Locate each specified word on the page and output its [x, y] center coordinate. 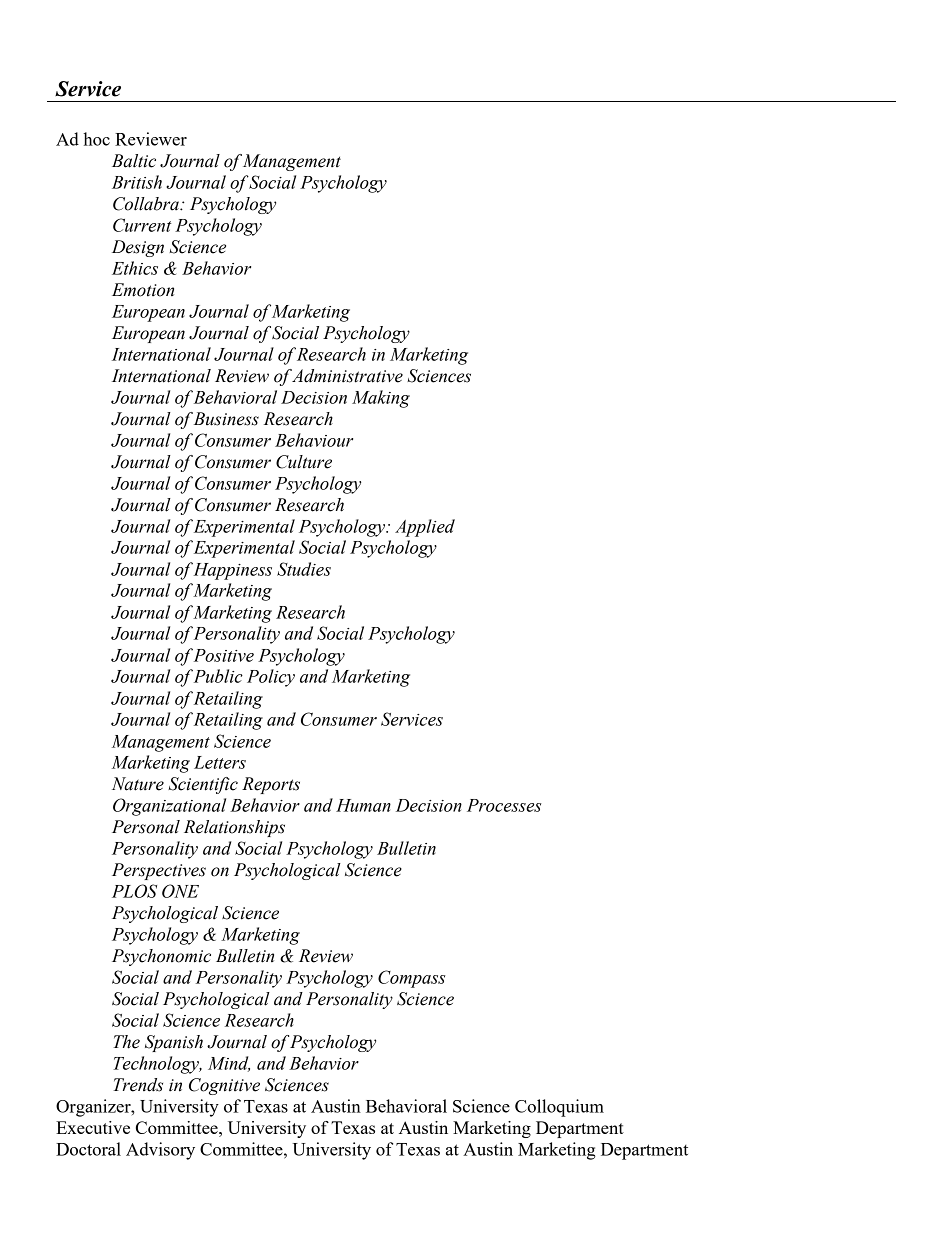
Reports [271, 785]
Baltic [134, 161]
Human [363, 805]
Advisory [160, 1151]
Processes [504, 805]
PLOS [134, 891]
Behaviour [314, 440]
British [137, 182]
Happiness [232, 571]
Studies [304, 569]
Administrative [347, 376]
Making [381, 399]
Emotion [143, 290]
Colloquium [559, 1108]
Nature [138, 784]
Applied [425, 528]
